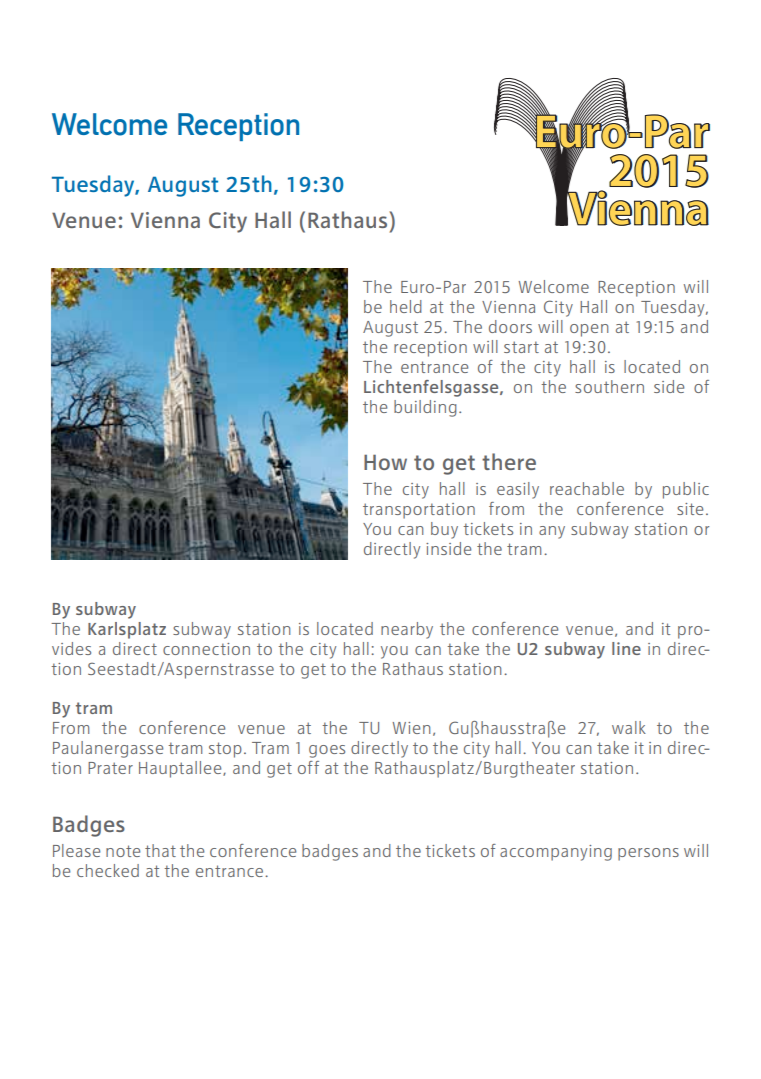  Describe the element at coordinates (629, 727) in the document. I see `walk` at that location.
